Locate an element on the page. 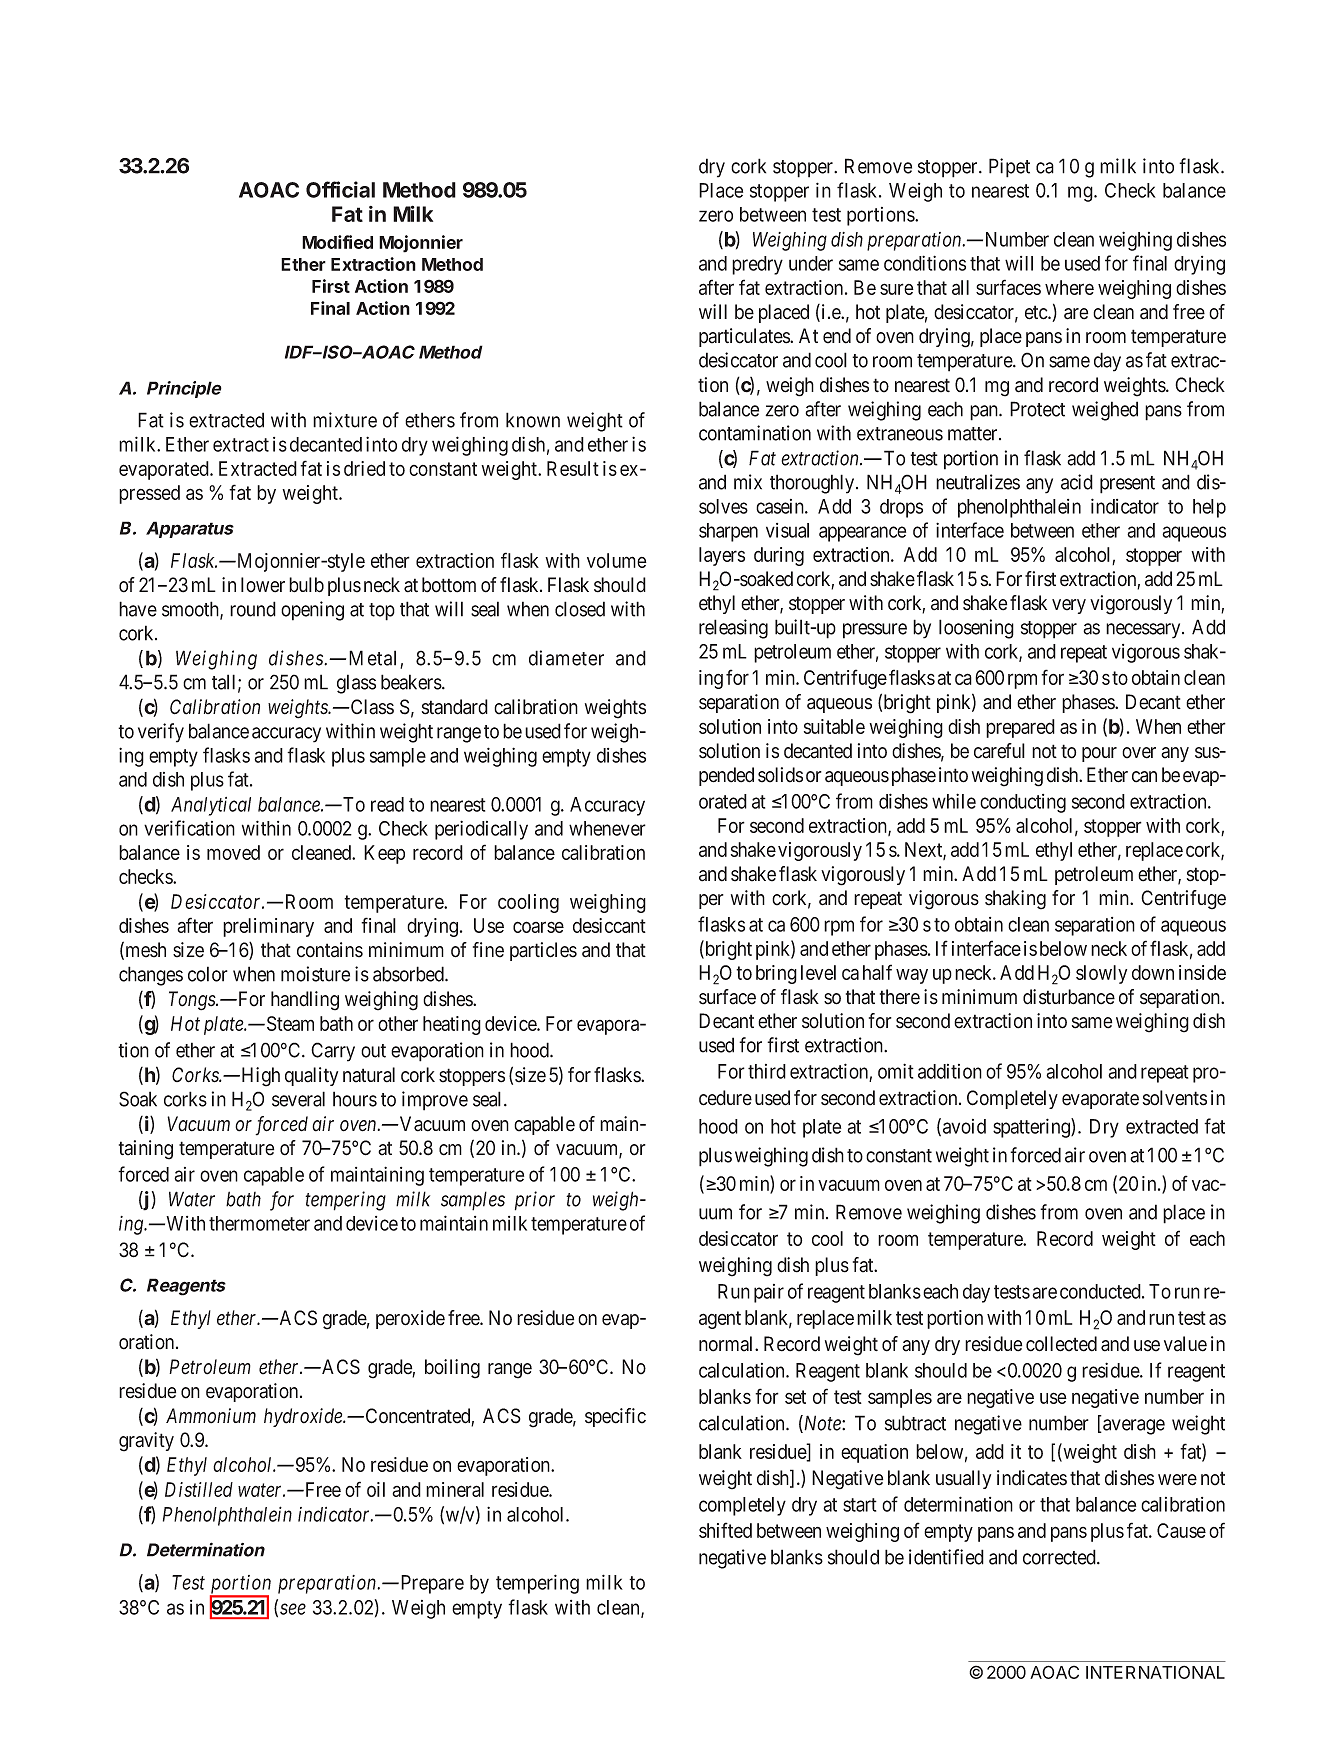 The height and width of the page is (1739, 1344). preliminary is located at coordinates (268, 927).
